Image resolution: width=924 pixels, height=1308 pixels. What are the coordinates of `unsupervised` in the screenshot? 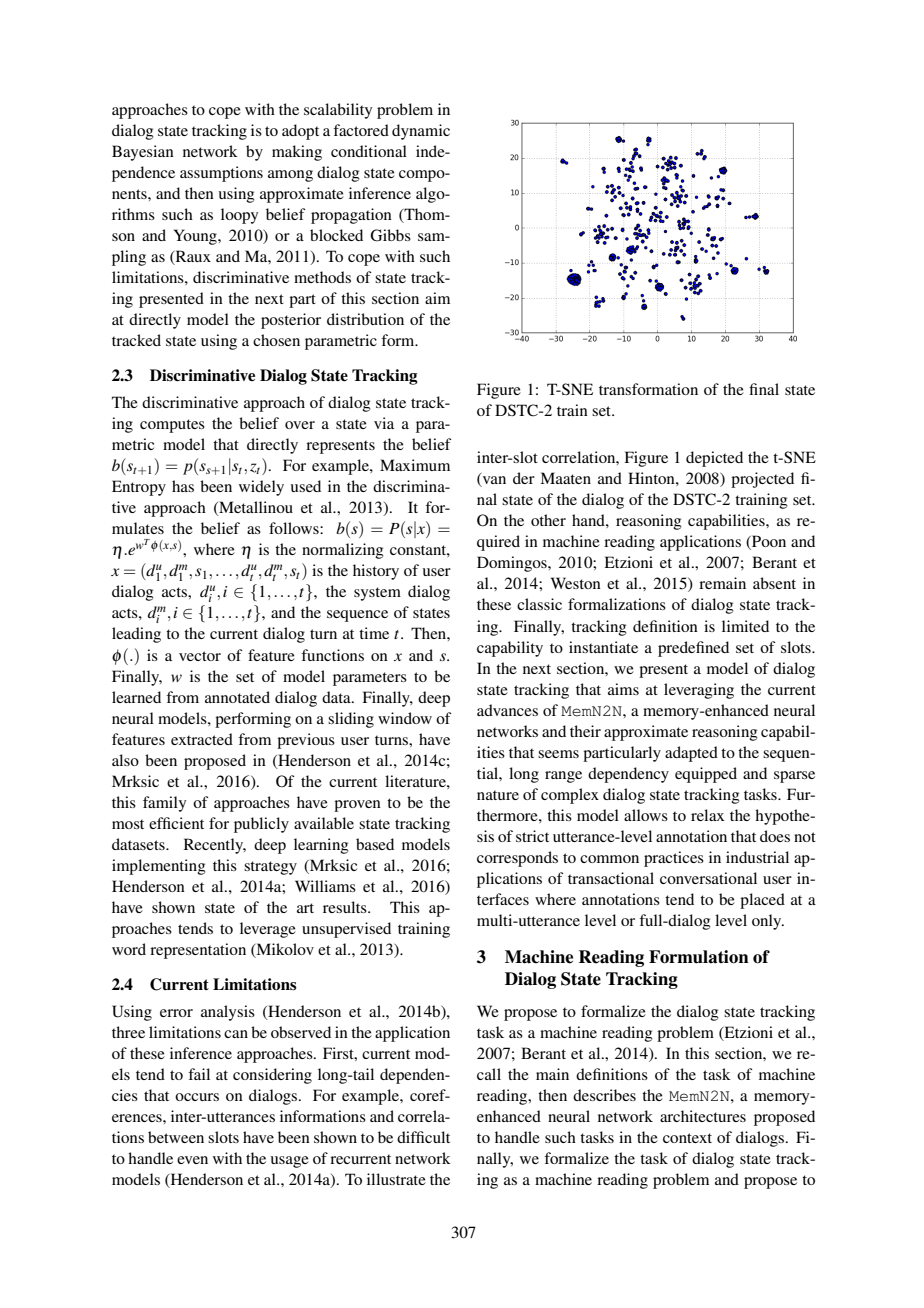 It's located at (346, 930).
